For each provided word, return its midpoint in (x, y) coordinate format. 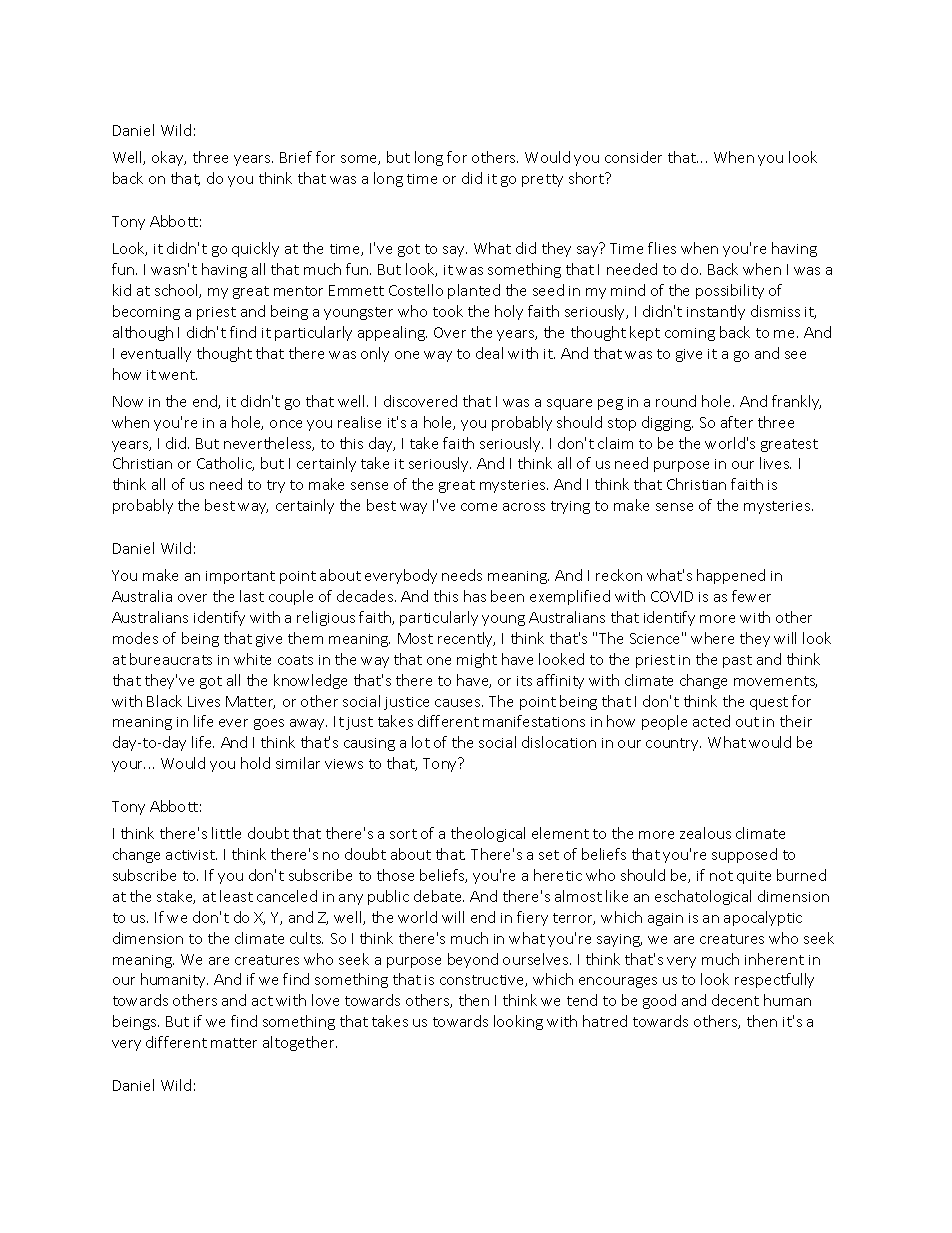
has (475, 596)
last (252, 596)
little (226, 833)
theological (488, 834)
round (676, 401)
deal (489, 353)
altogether (300, 1043)
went (178, 375)
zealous (705, 833)
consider (633, 157)
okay (169, 158)
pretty (542, 180)
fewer (751, 596)
